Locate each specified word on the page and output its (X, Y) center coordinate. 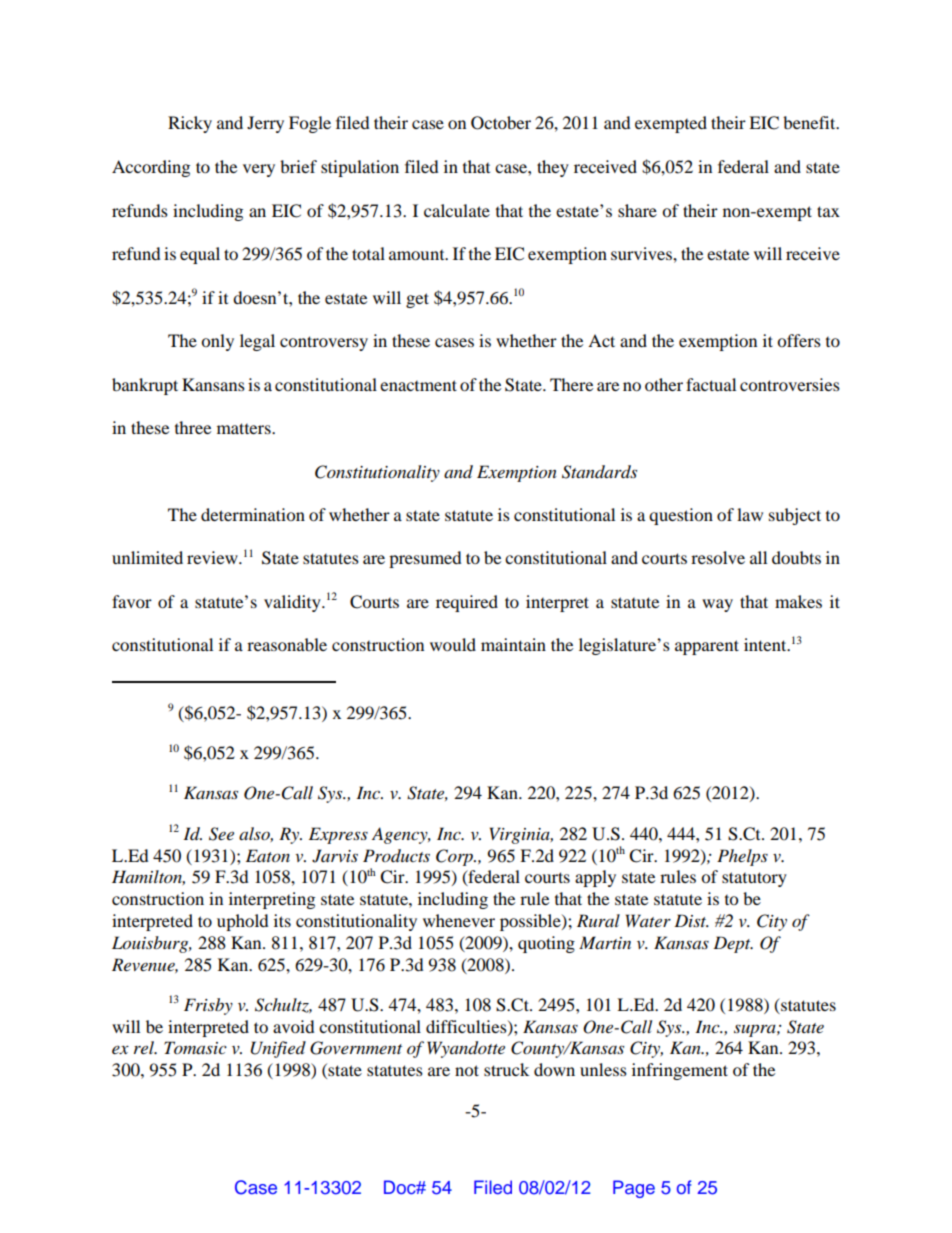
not (467, 1070)
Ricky (190, 124)
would (453, 644)
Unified (278, 1049)
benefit (810, 122)
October (501, 123)
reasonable (287, 644)
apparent (707, 647)
